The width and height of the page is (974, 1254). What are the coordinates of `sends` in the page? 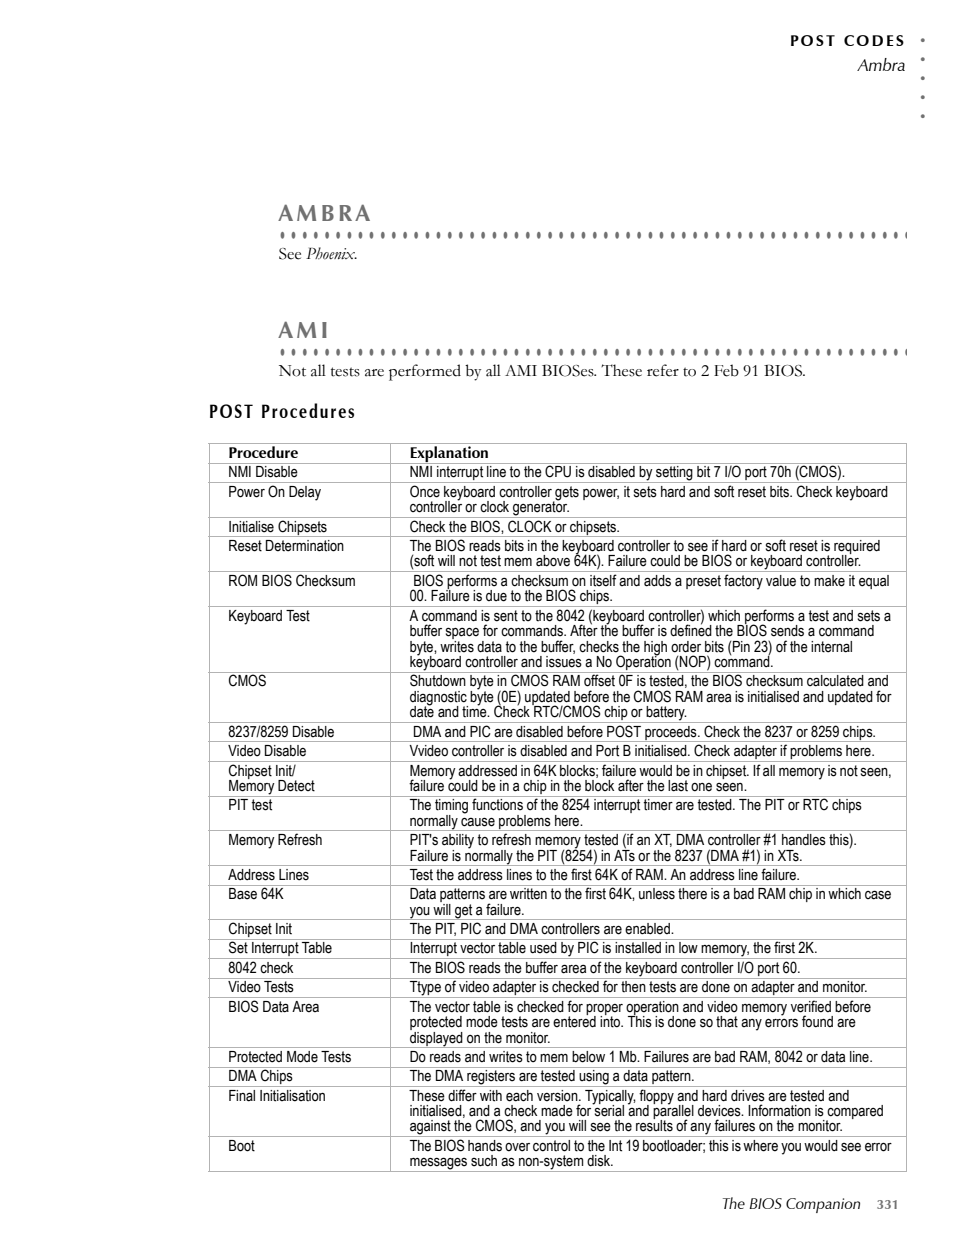 It's located at (787, 631).
